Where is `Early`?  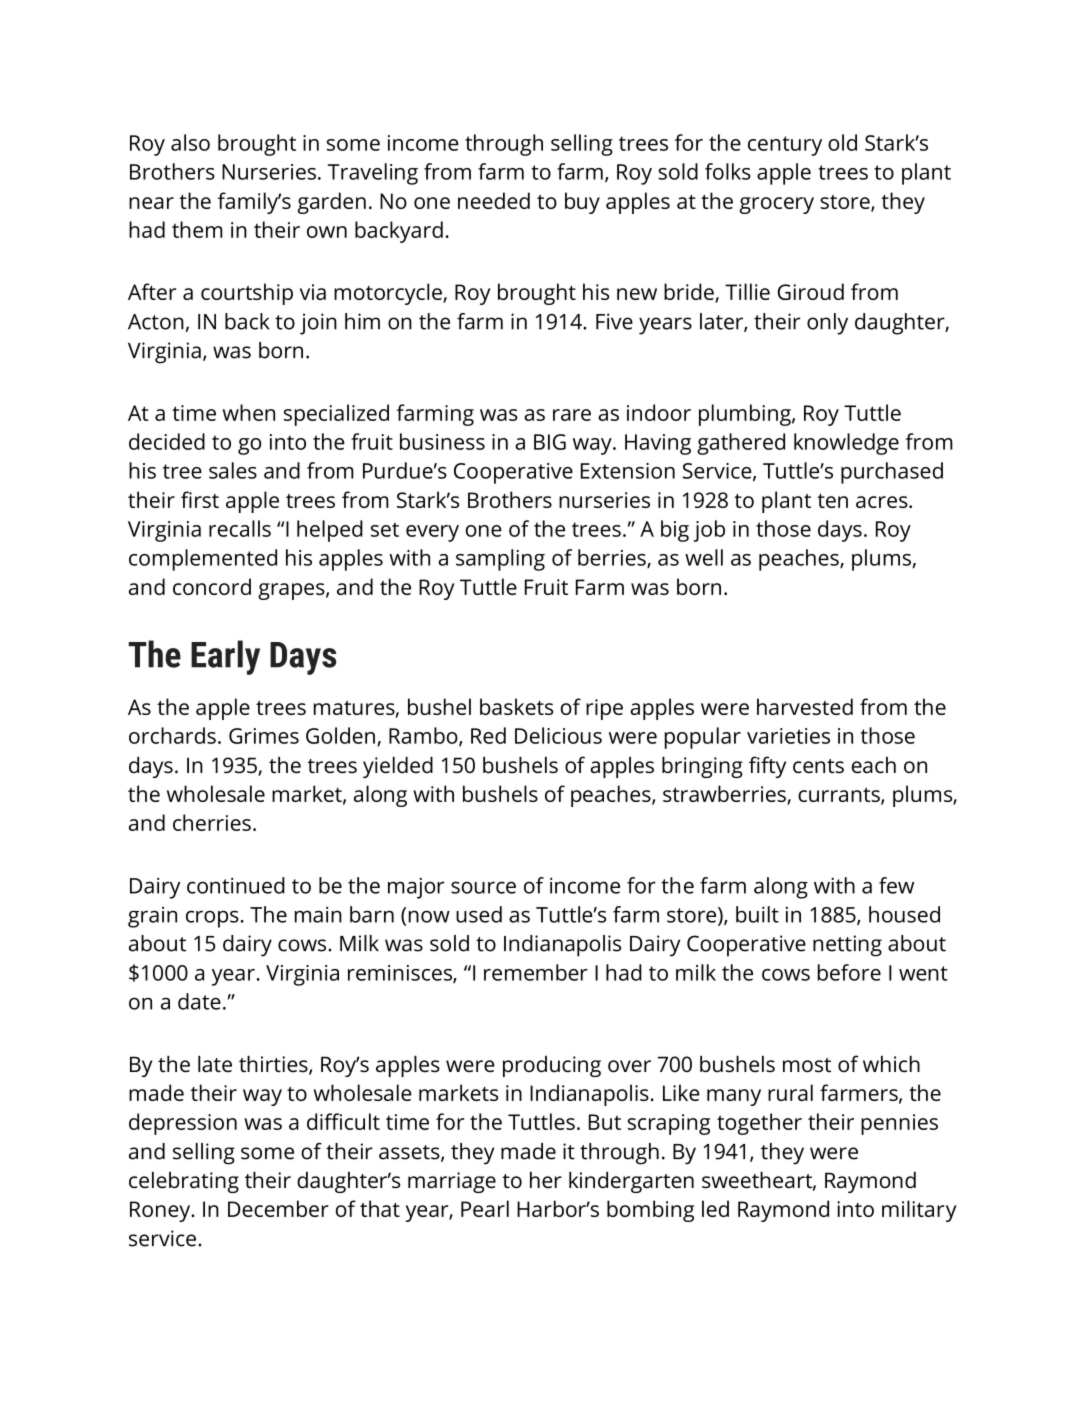 Early is located at coordinates (225, 657).
